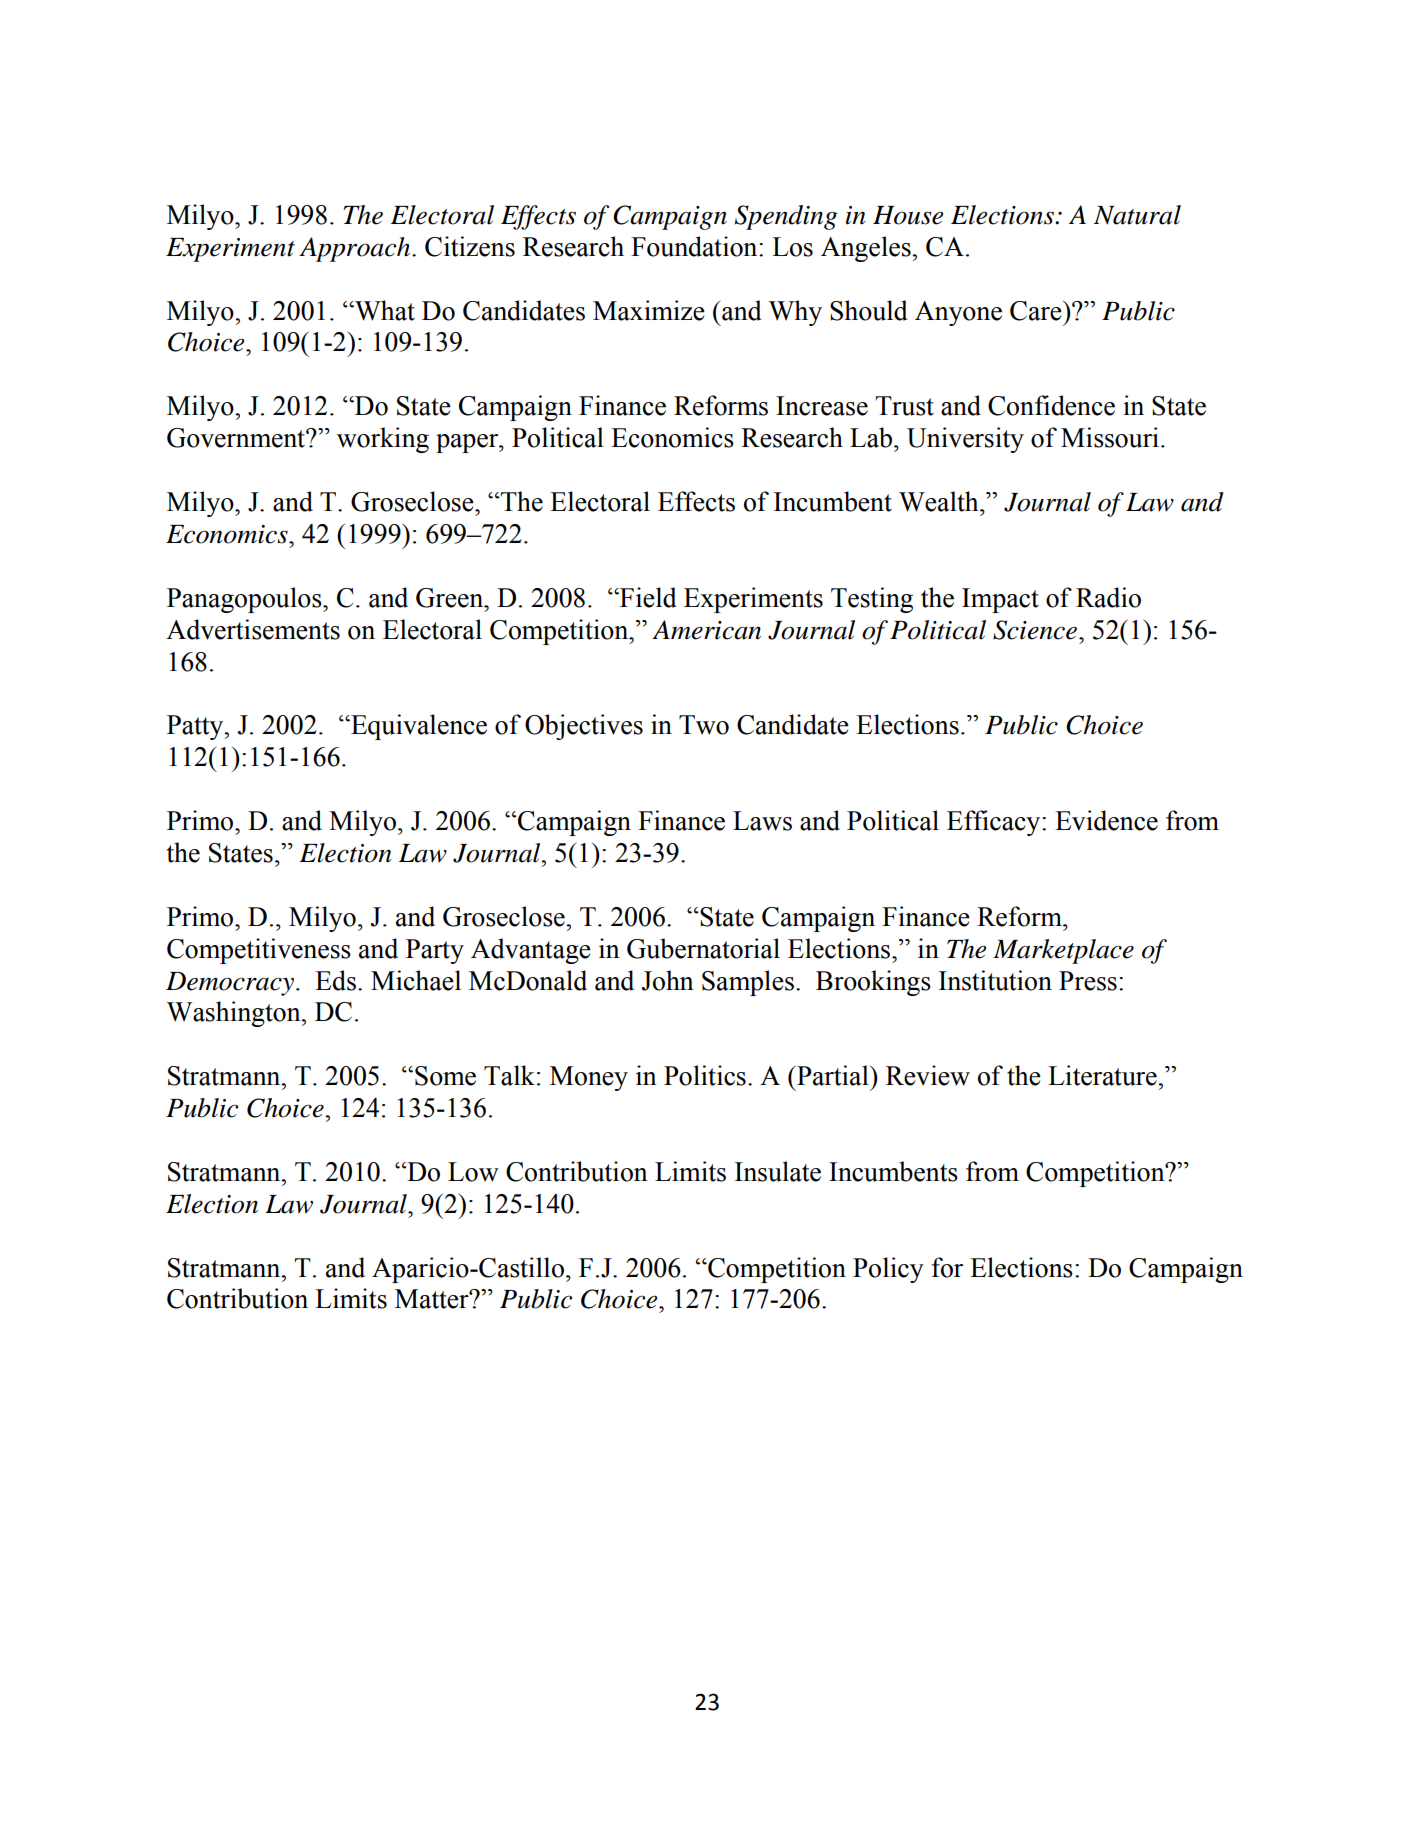  What do you see at coordinates (259, 951) in the page?
I see `Competitiveness` at bounding box center [259, 951].
